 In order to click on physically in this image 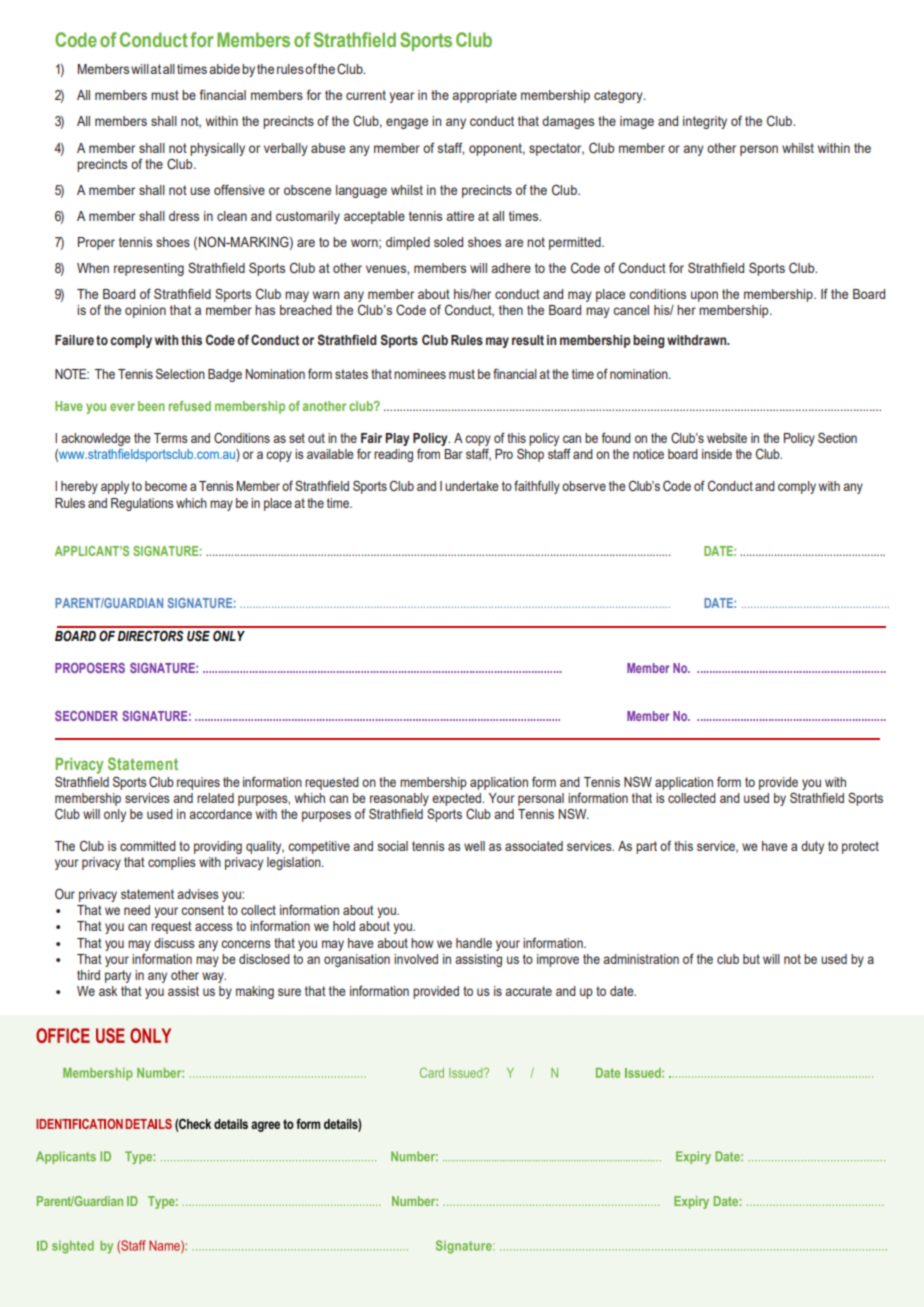, I will do `click(217, 149)`.
